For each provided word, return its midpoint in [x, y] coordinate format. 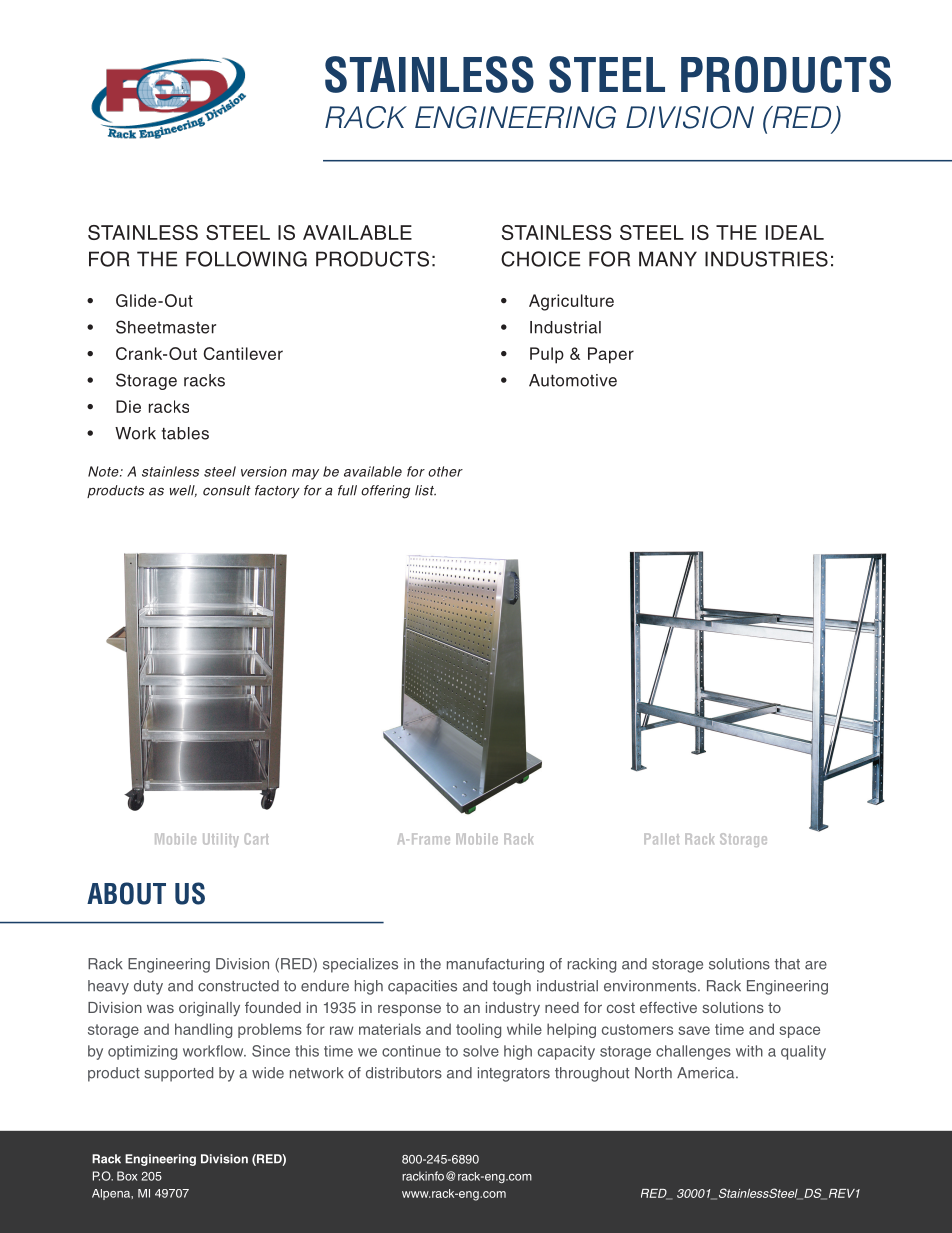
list [425, 490]
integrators [514, 1074]
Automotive [573, 380]
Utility [221, 840]
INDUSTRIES [766, 259]
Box [127, 1176]
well [183, 491]
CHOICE [540, 259]
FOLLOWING [246, 259]
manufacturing [495, 965]
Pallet [661, 839]
